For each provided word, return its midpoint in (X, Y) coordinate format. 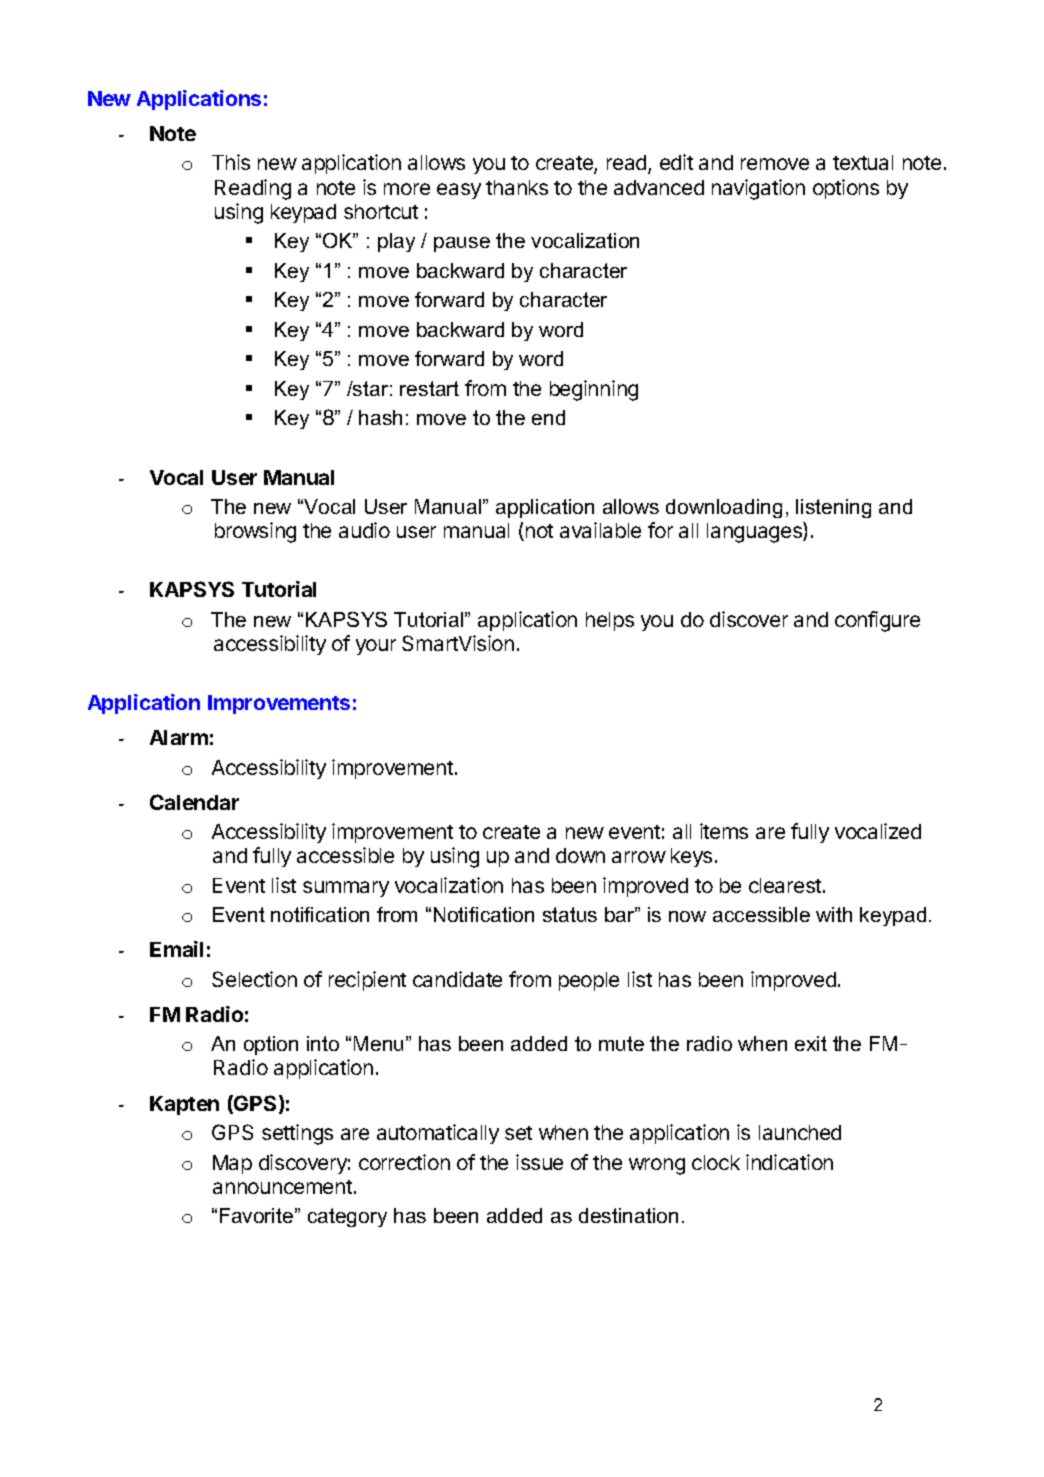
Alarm (179, 737)
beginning (594, 390)
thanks (517, 187)
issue (539, 1162)
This (231, 162)
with (834, 914)
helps (610, 621)
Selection (254, 979)
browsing (255, 532)
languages (755, 532)
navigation (758, 189)
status (570, 914)
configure (877, 621)
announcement (282, 1187)
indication (789, 1162)
